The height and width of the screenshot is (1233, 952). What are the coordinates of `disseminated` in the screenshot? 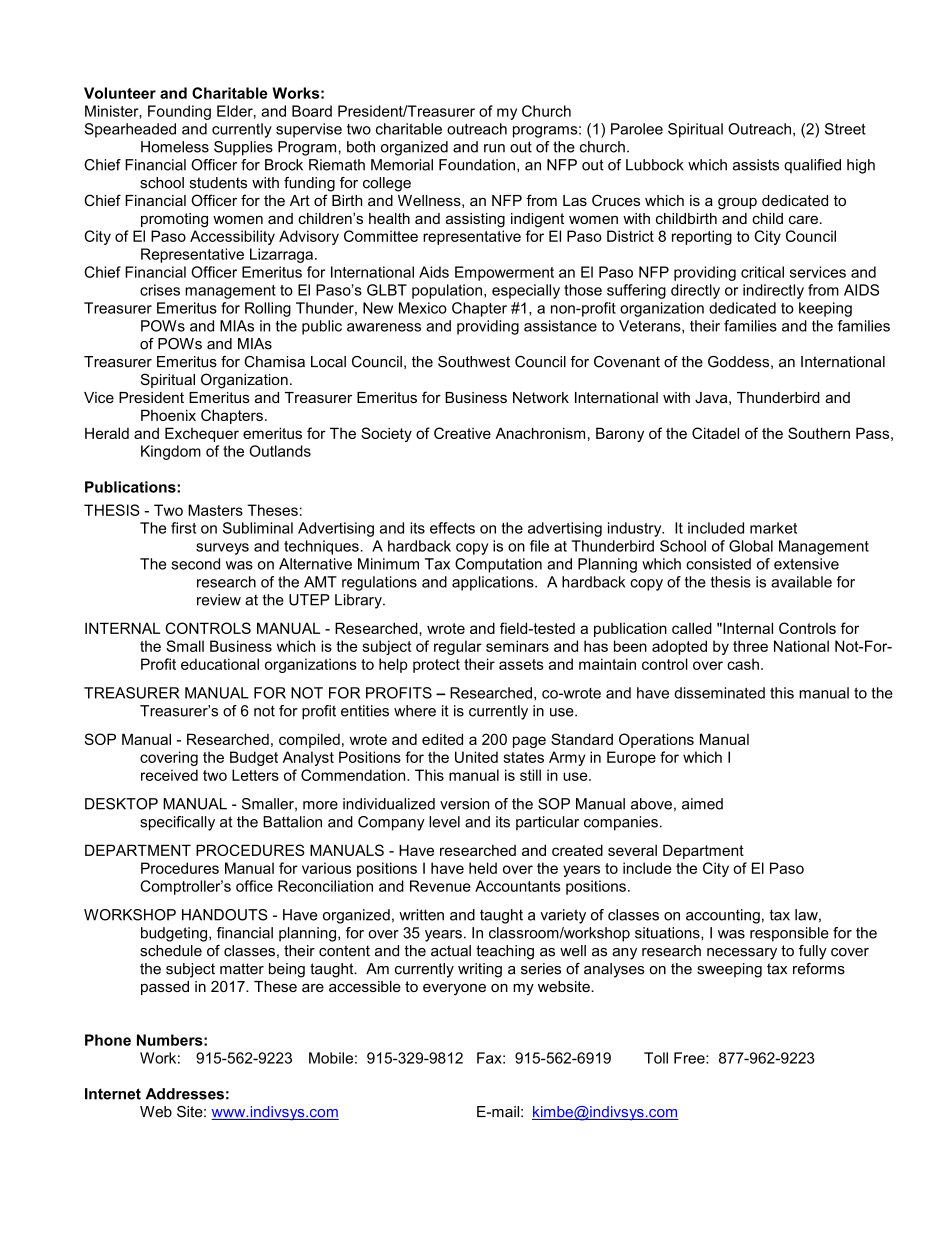 It's located at (719, 693).
